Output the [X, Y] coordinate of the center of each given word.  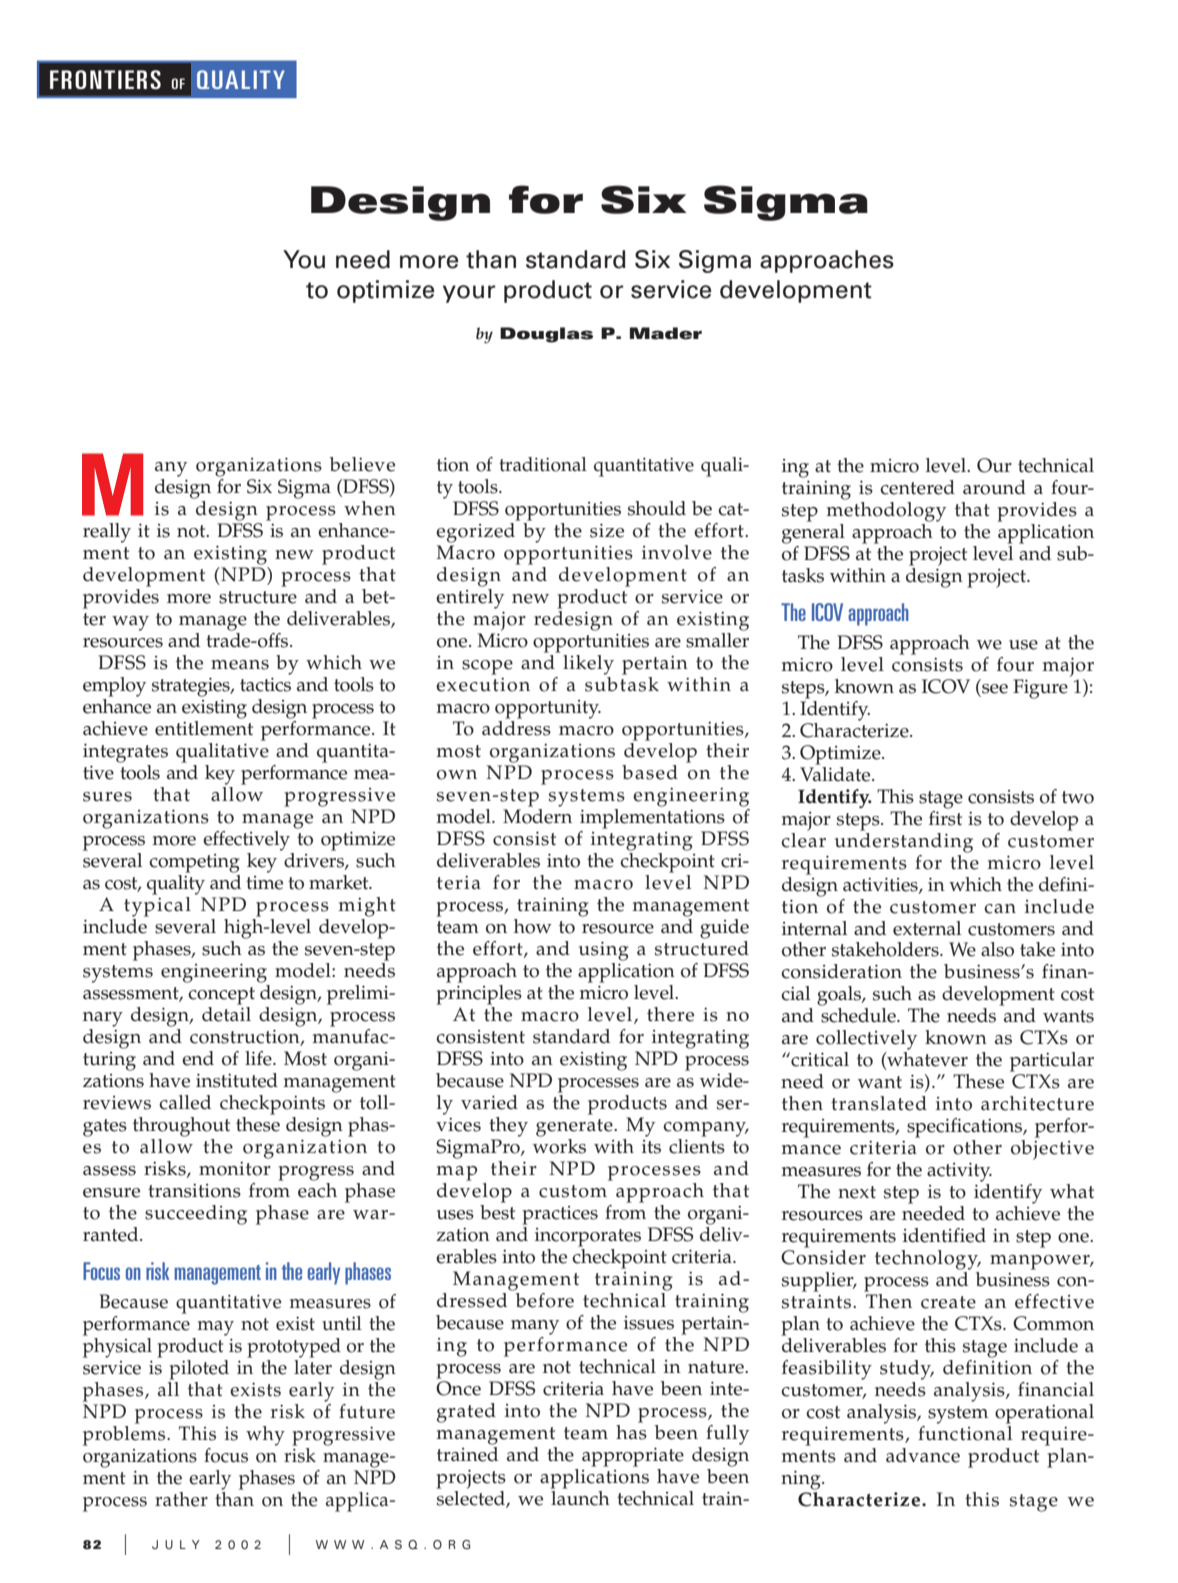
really [107, 533]
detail [226, 1013]
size [607, 530]
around [994, 487]
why [265, 1436]
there [670, 1014]
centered [917, 487]
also [997, 949]
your [469, 294]
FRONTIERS [105, 79]
